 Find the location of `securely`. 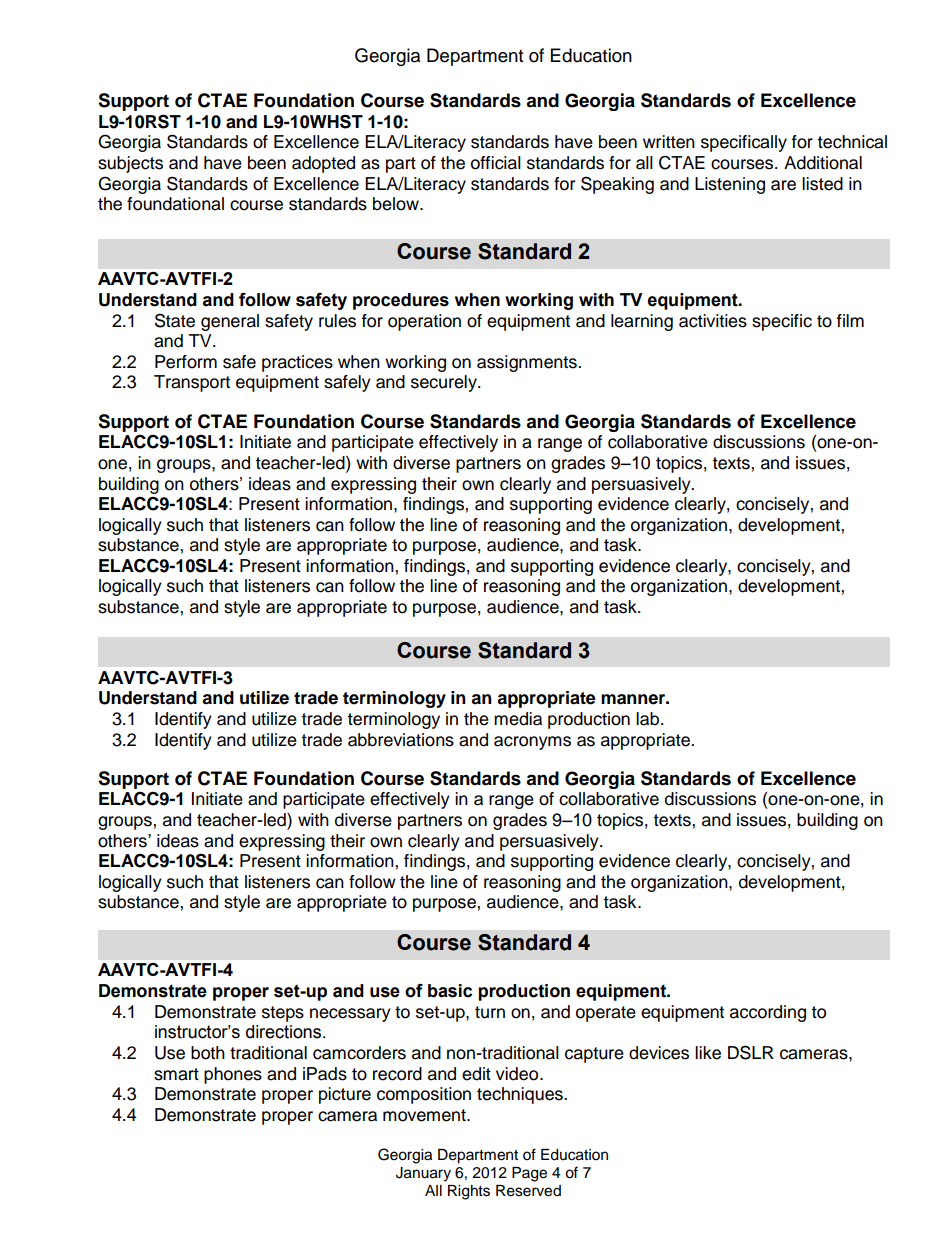

securely is located at coordinates (445, 383).
